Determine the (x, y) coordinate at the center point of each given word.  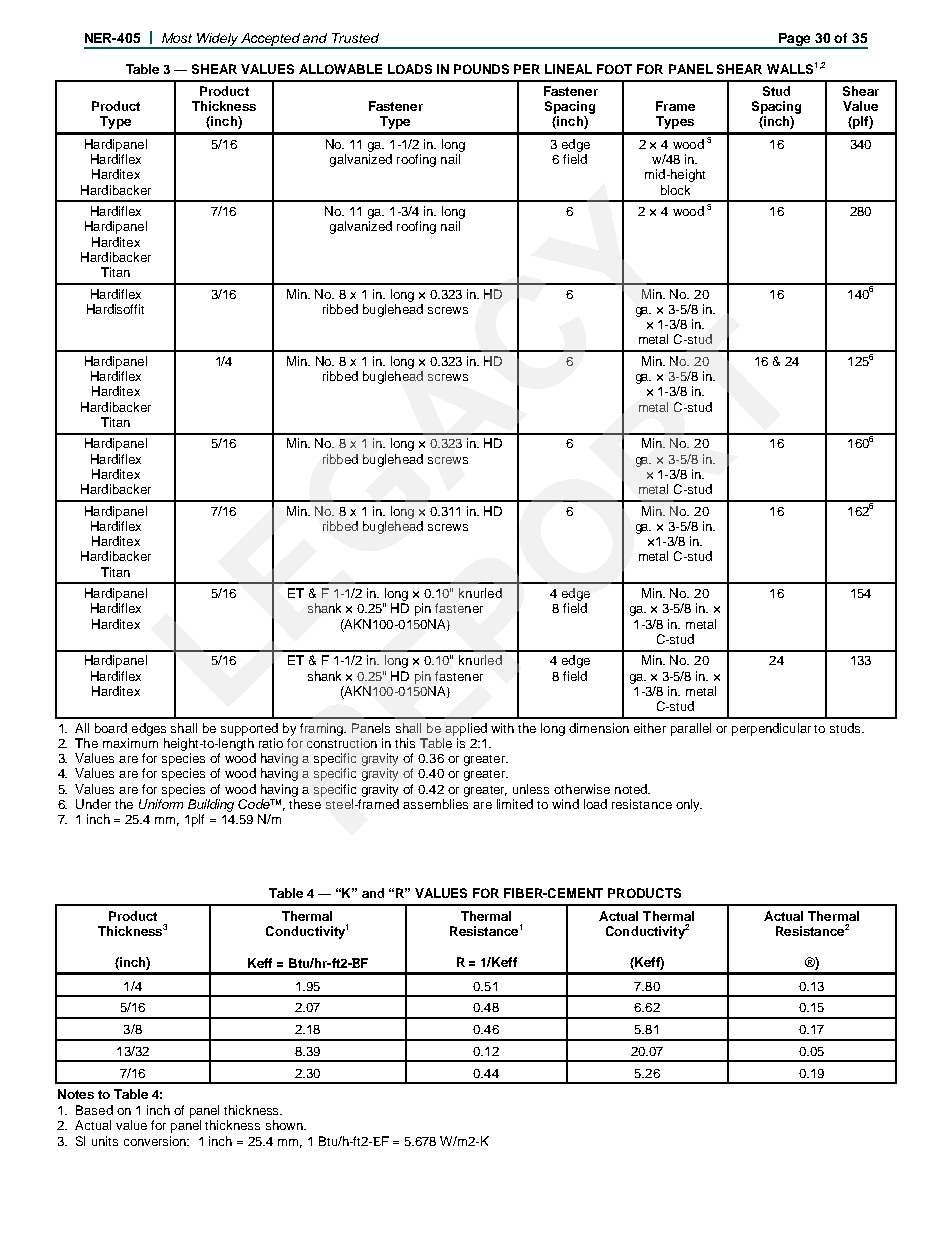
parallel (691, 729)
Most (177, 38)
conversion (156, 1141)
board (111, 728)
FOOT (614, 69)
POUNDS (481, 69)
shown (285, 1125)
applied (466, 729)
